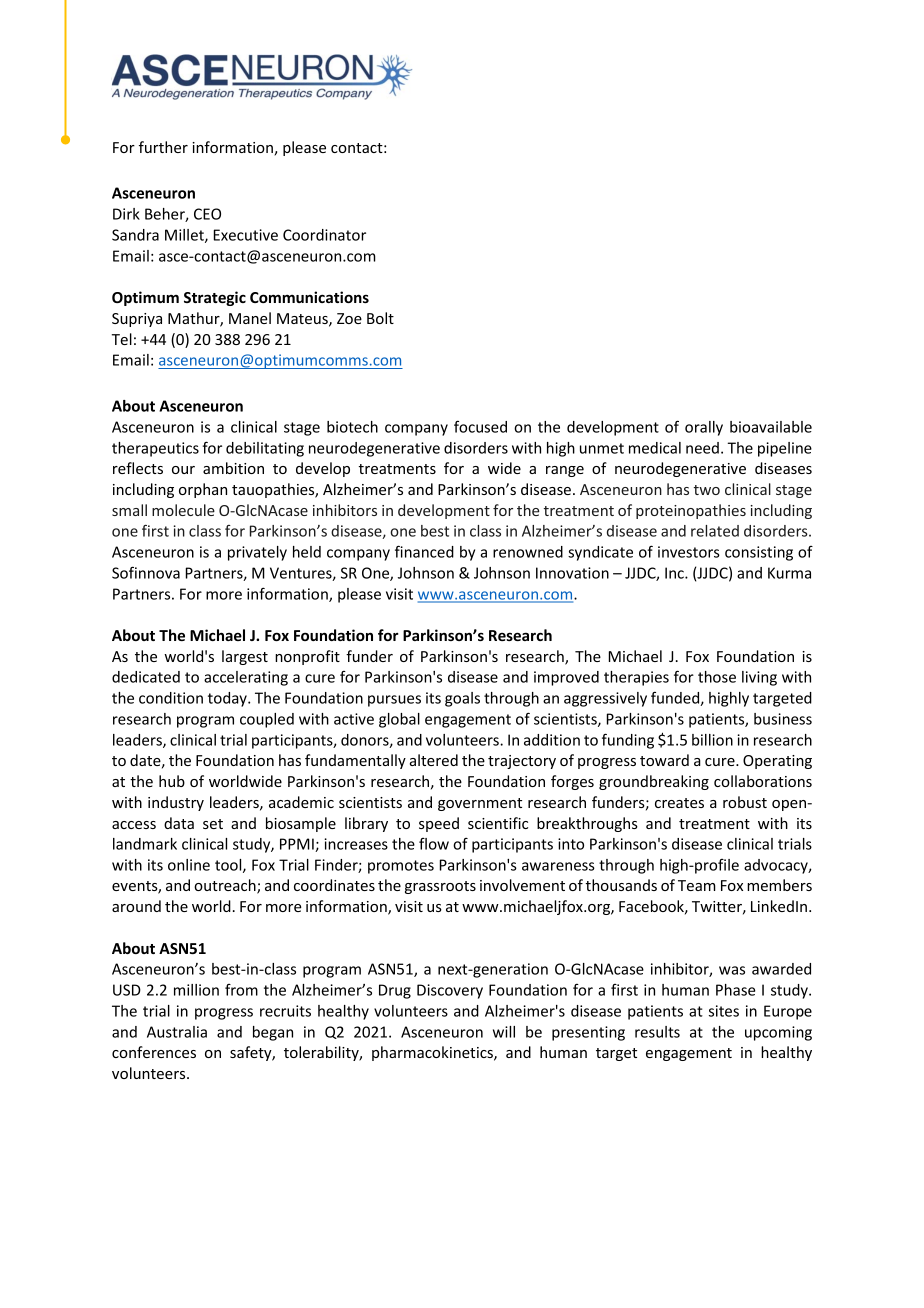 This image has height=1308, width=924. I want to click on focused, so click(480, 426).
